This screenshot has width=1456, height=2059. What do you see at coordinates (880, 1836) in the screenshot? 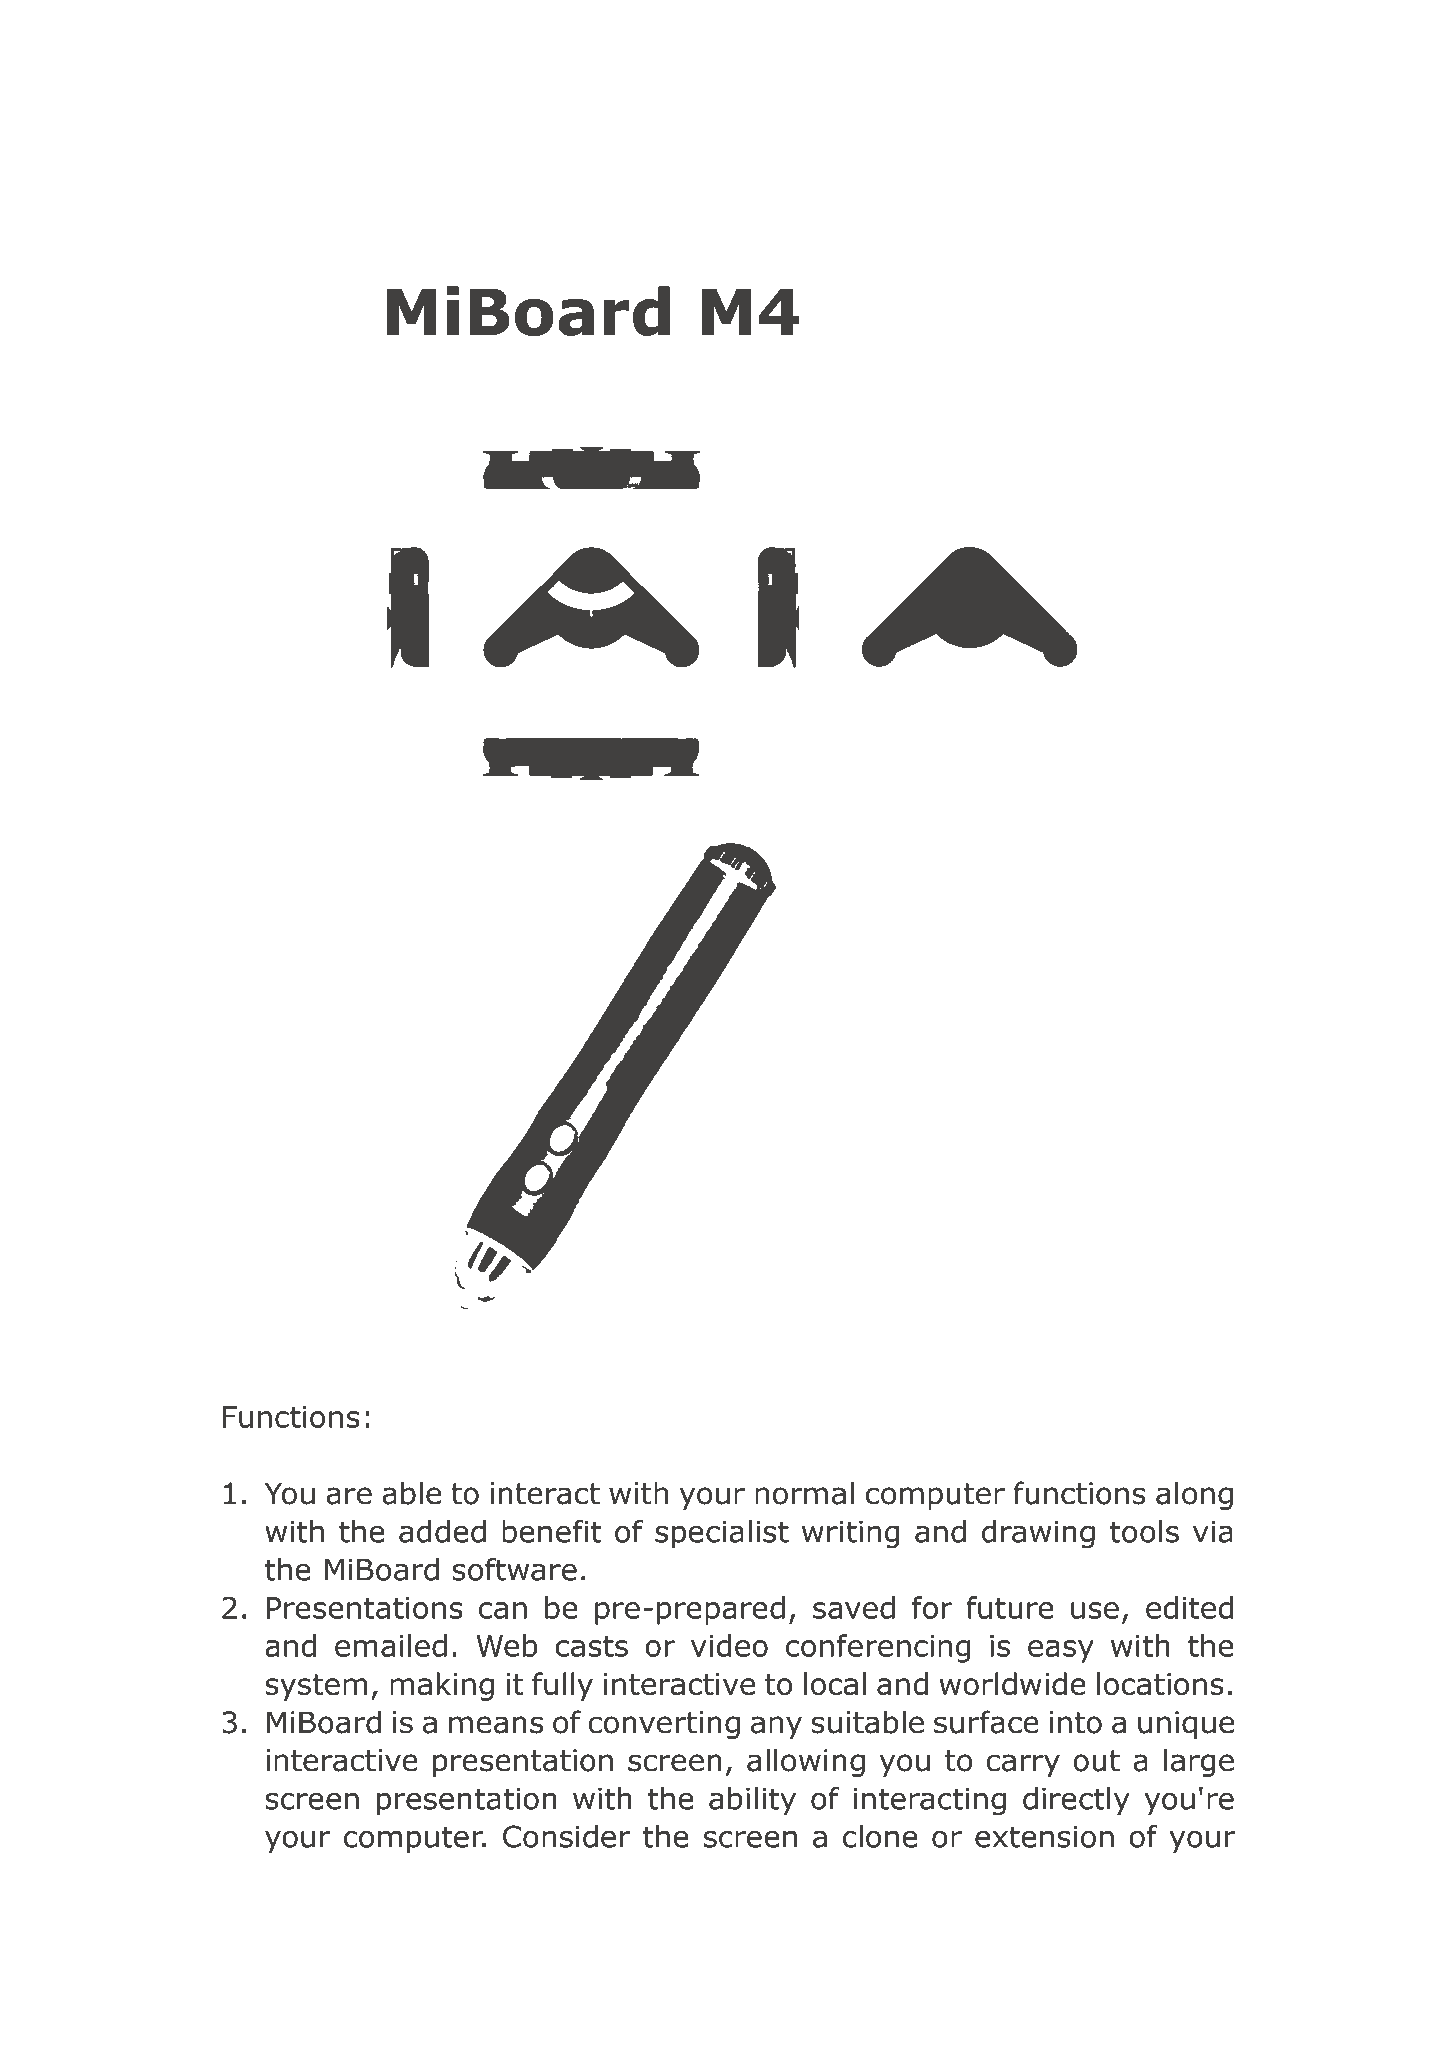
I see `clone` at bounding box center [880, 1836].
